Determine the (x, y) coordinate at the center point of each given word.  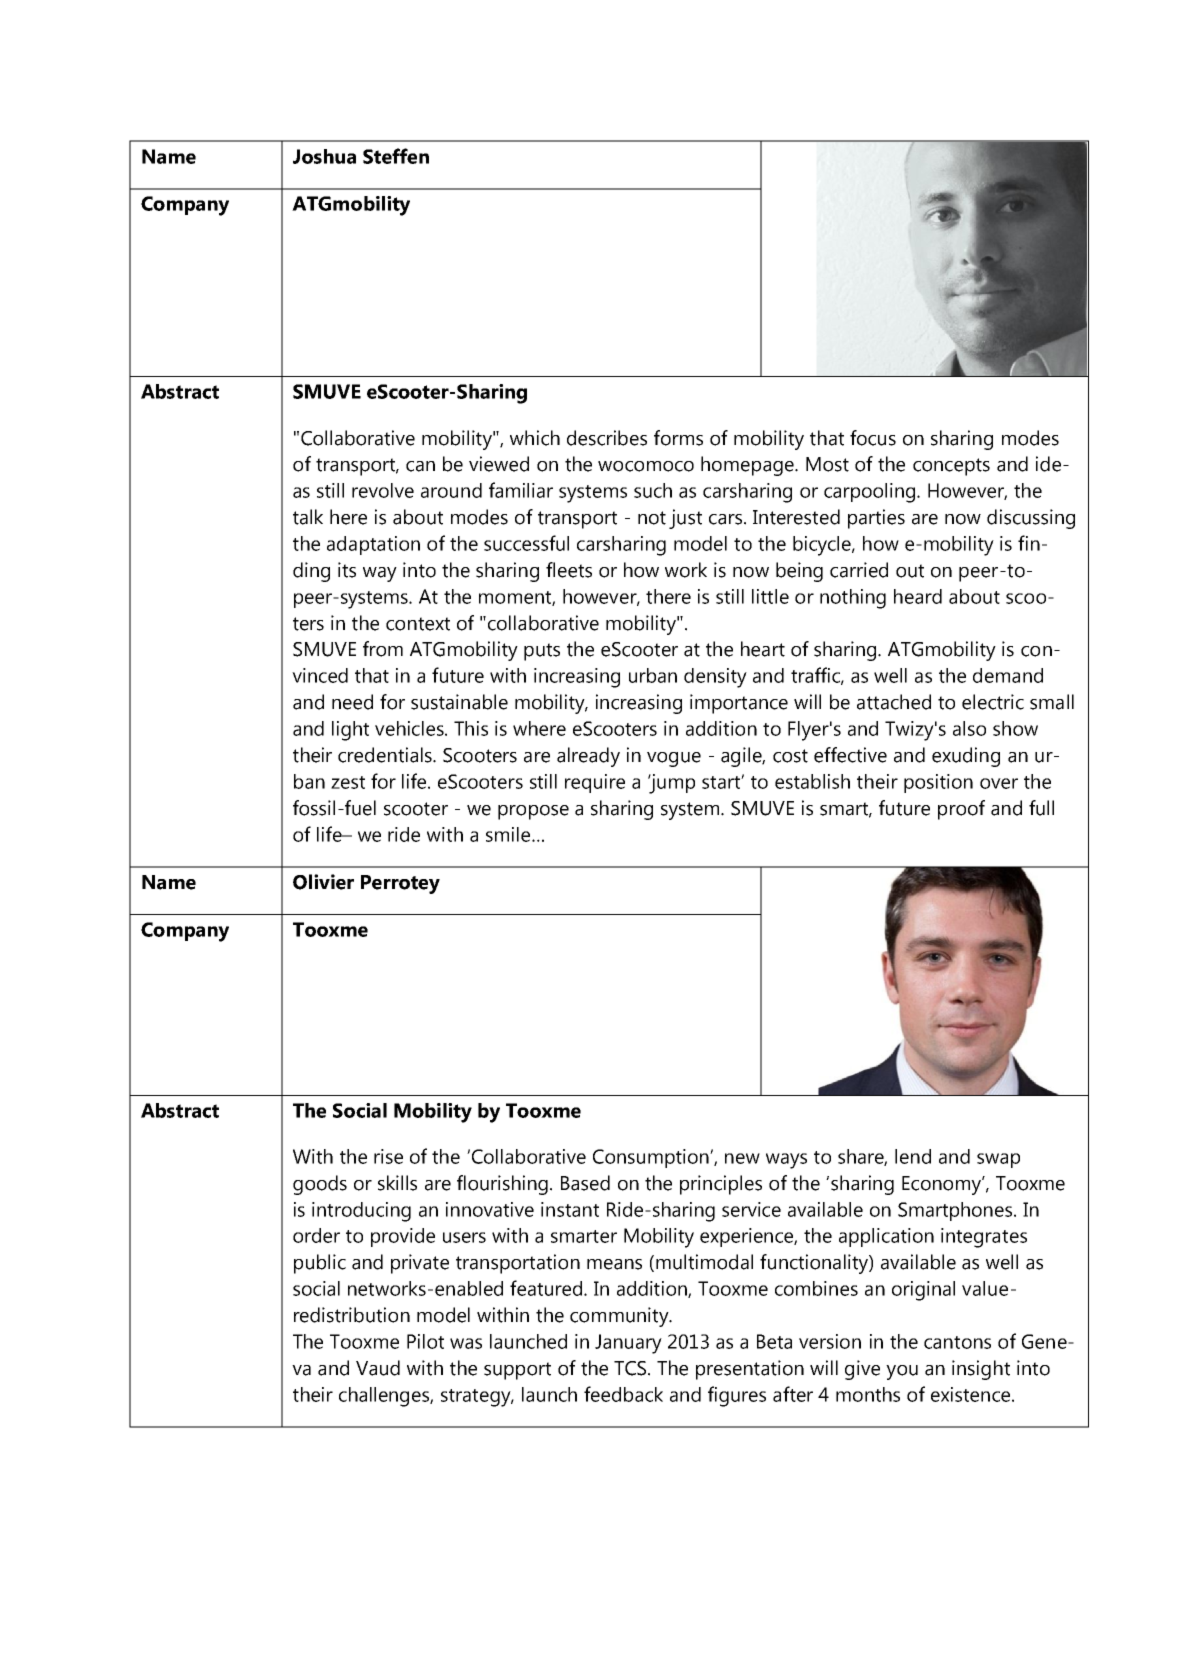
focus (873, 438)
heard (918, 596)
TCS (631, 1368)
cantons (957, 1342)
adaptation (373, 545)
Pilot (425, 1341)
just (685, 519)
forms (678, 438)
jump (671, 784)
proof (961, 810)
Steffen (396, 156)
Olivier (323, 882)
